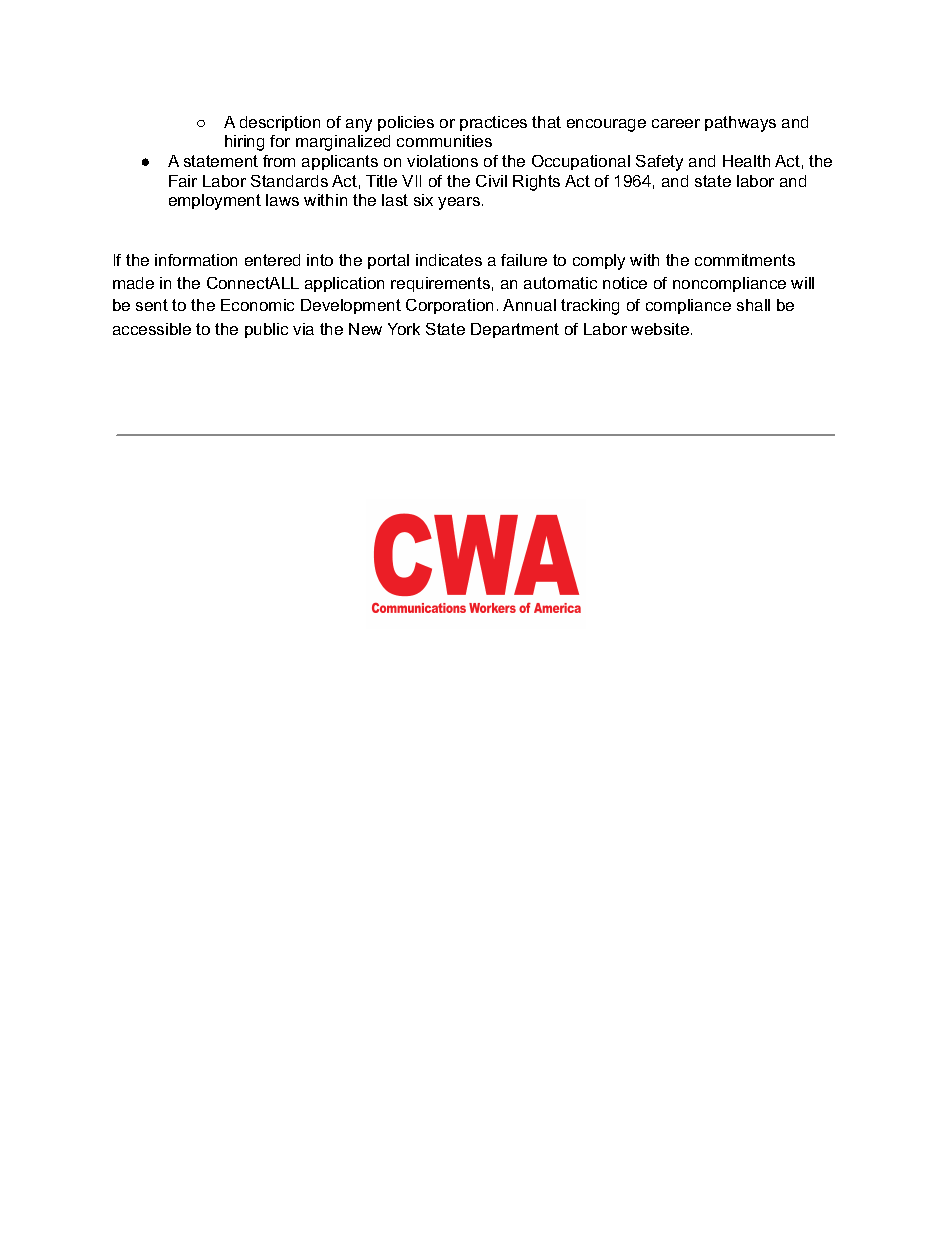 The height and width of the screenshot is (1233, 952). I want to click on Rights, so click(536, 183).
